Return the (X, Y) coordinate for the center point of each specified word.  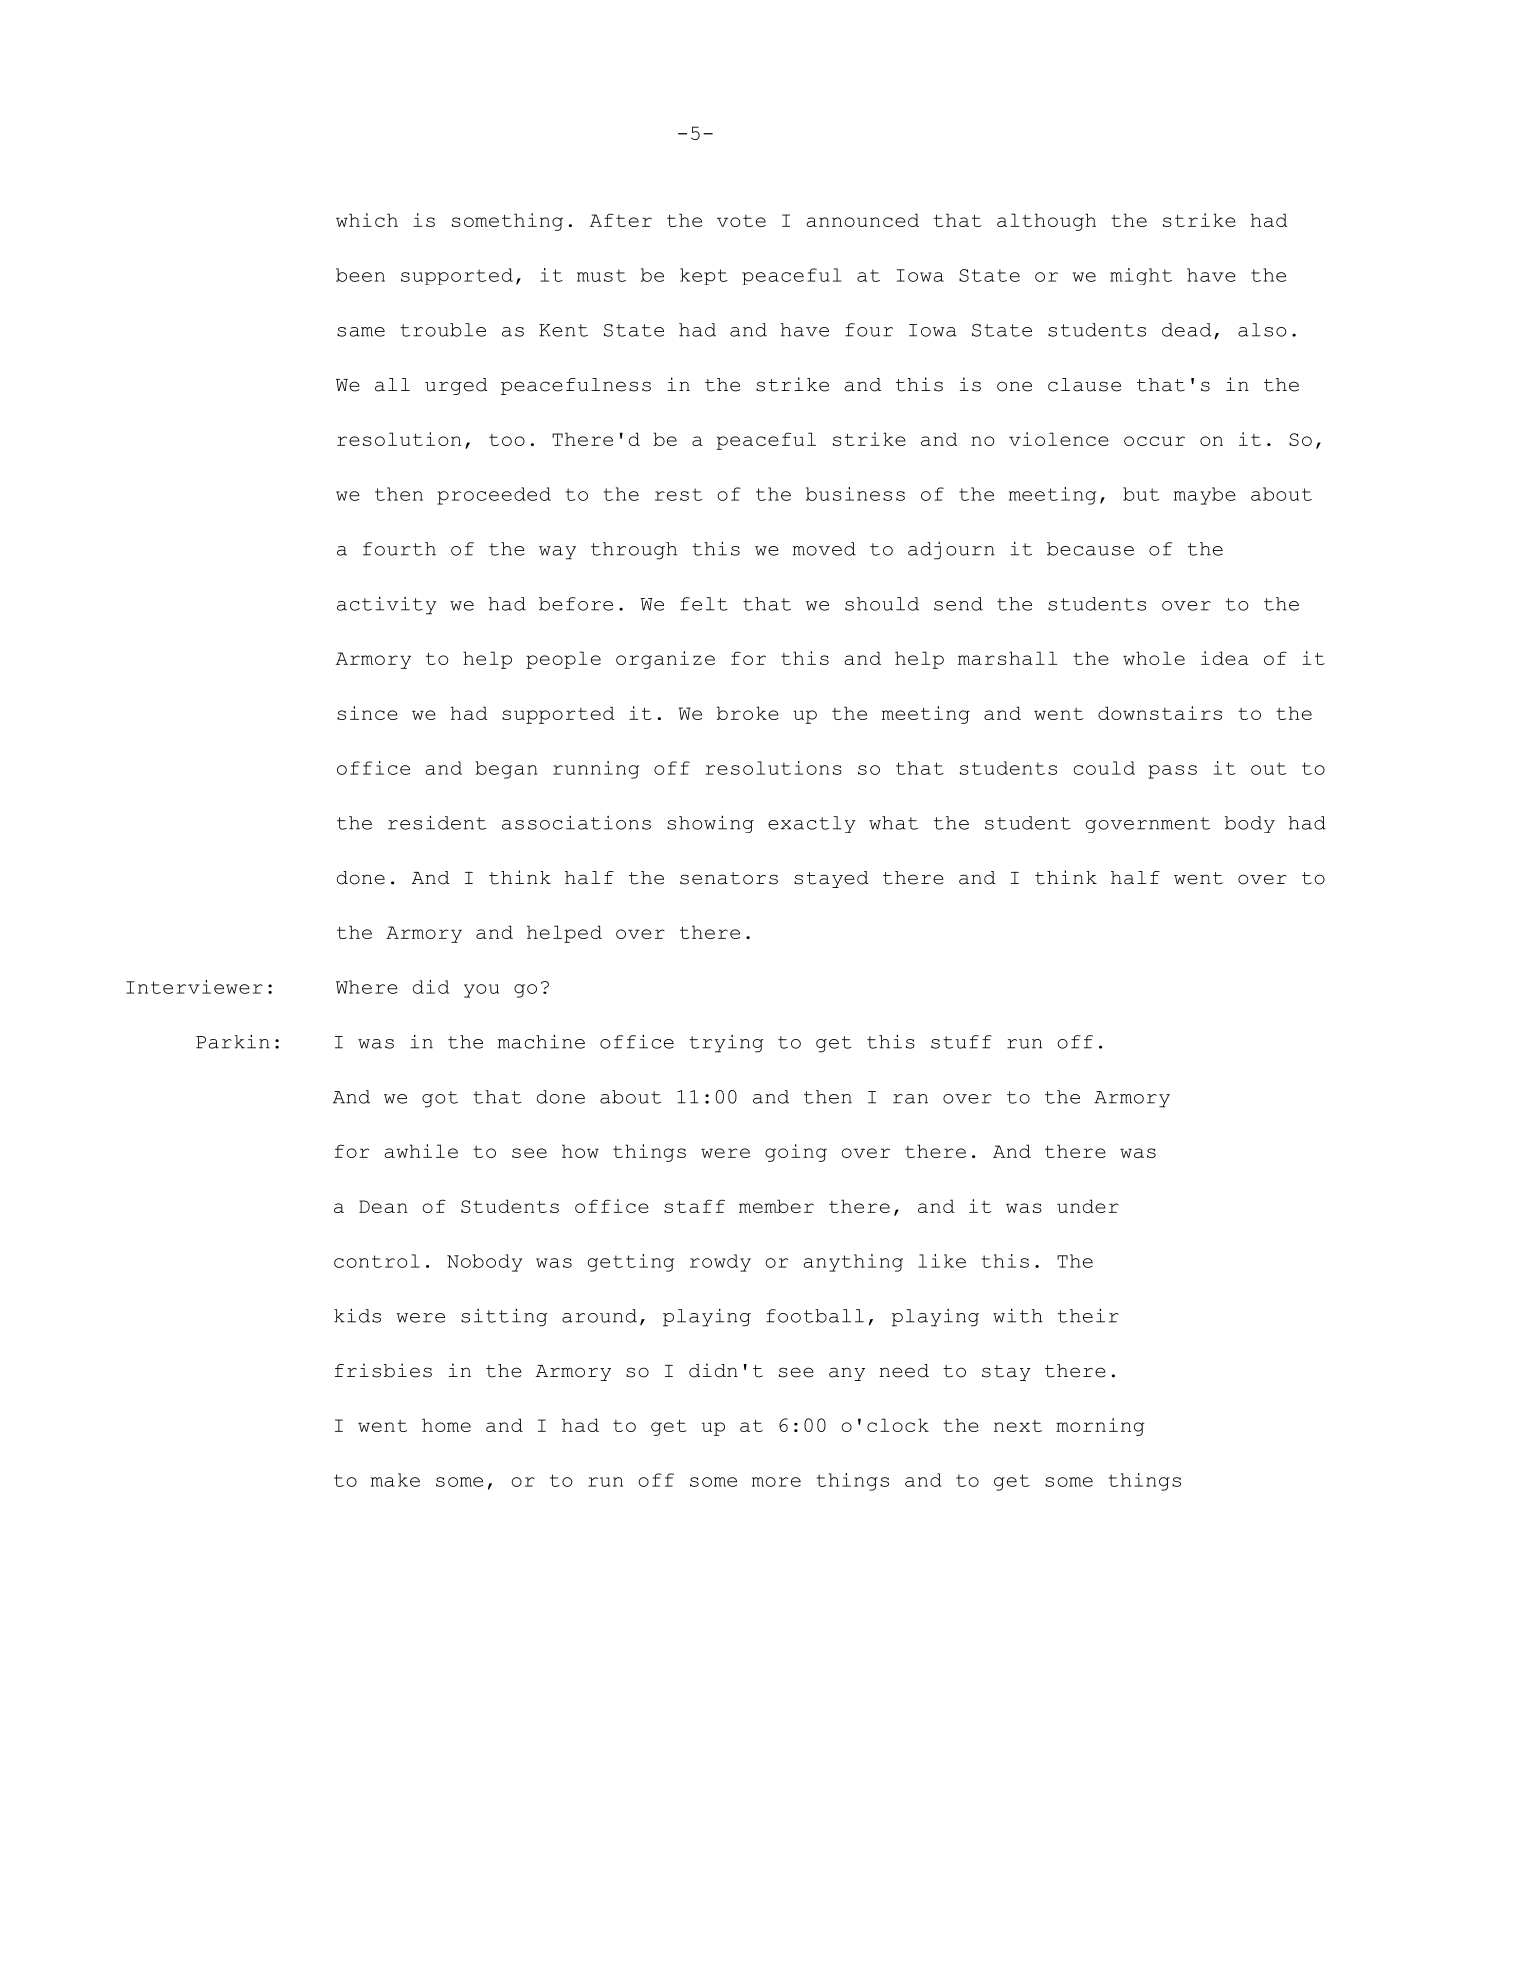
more (776, 1482)
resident (437, 823)
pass (1172, 772)
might (1141, 276)
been (360, 275)
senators (729, 878)
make (395, 1480)
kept (704, 276)
